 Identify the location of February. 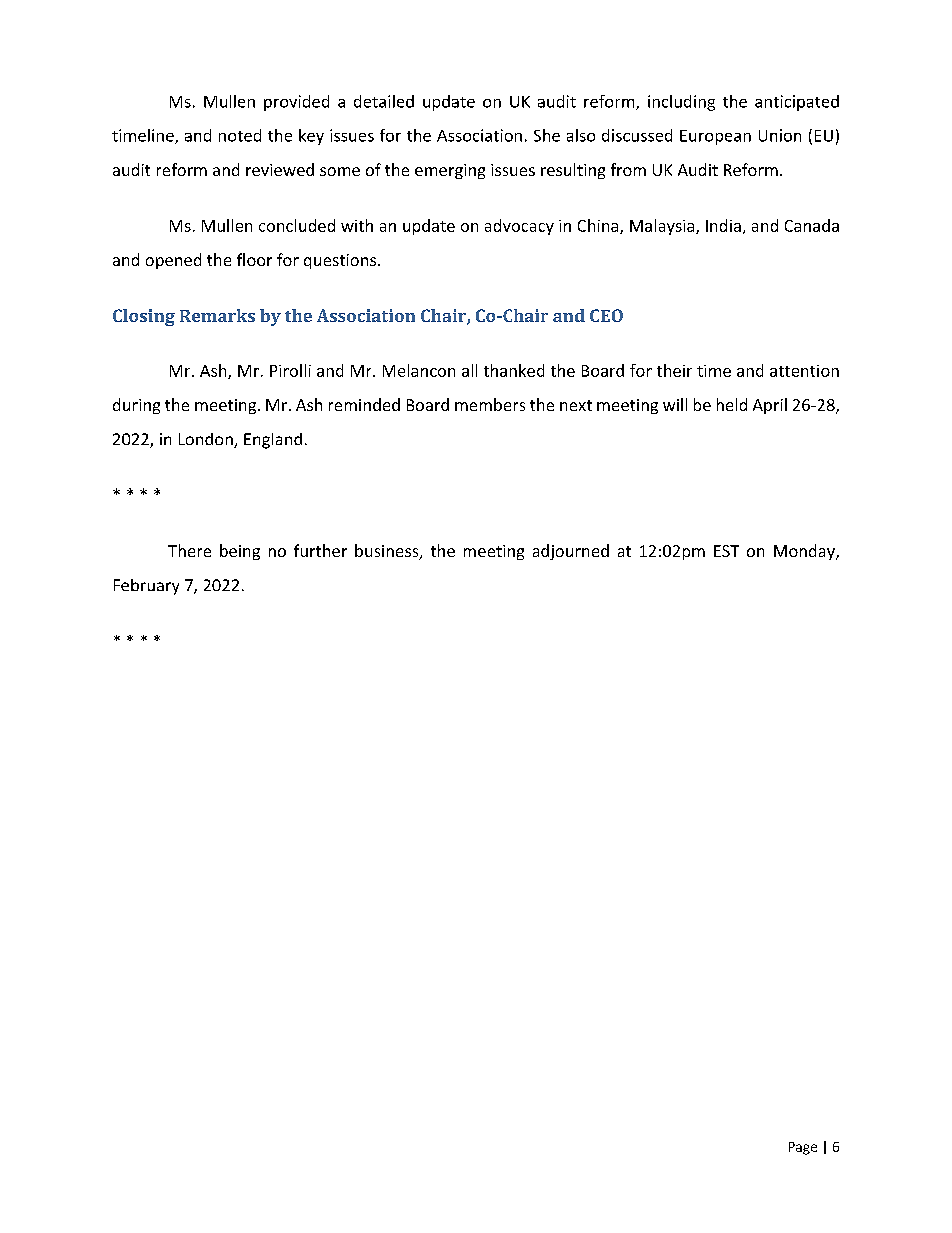
(146, 587).
